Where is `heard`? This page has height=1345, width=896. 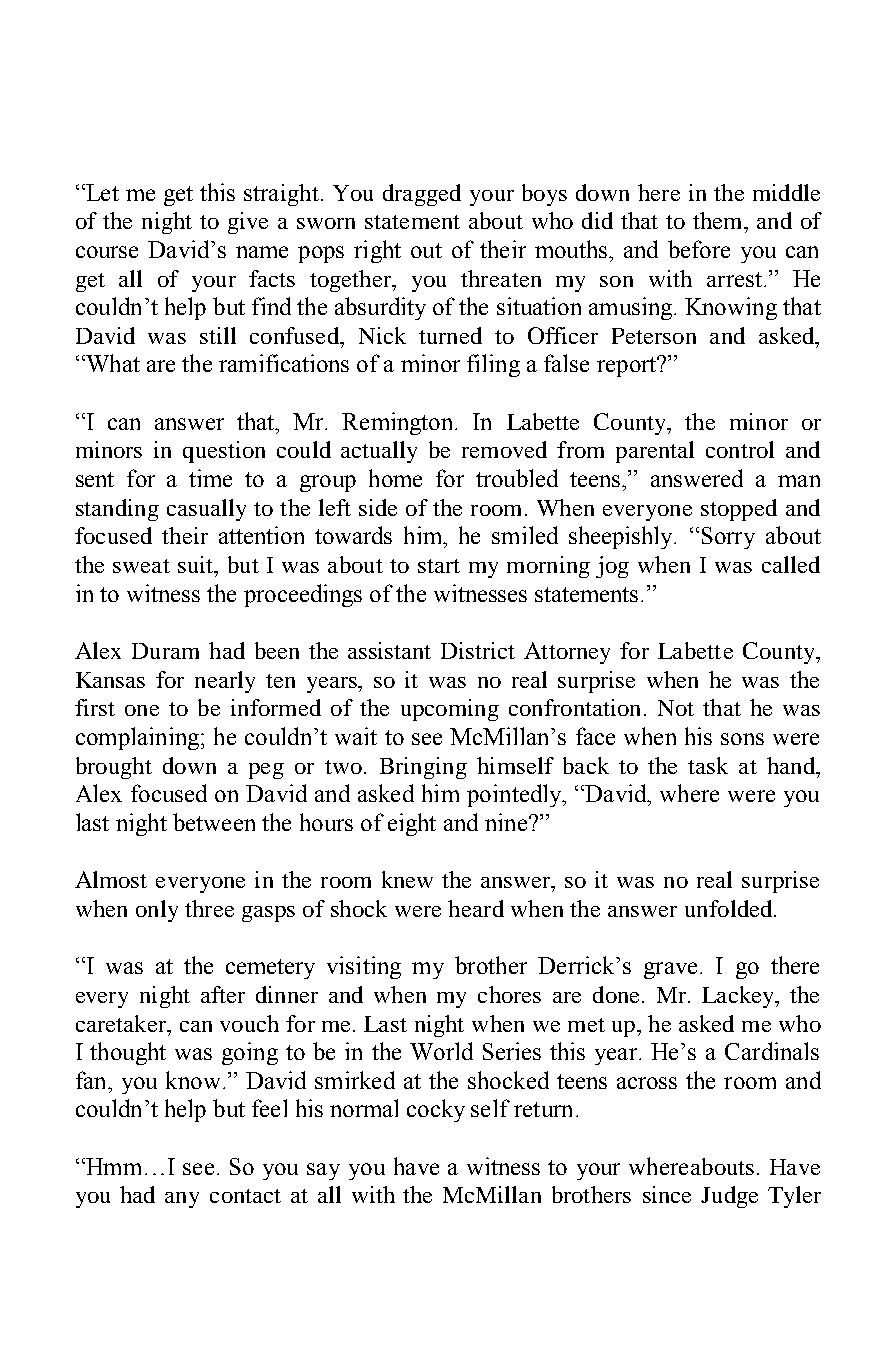 heard is located at coordinates (476, 908).
